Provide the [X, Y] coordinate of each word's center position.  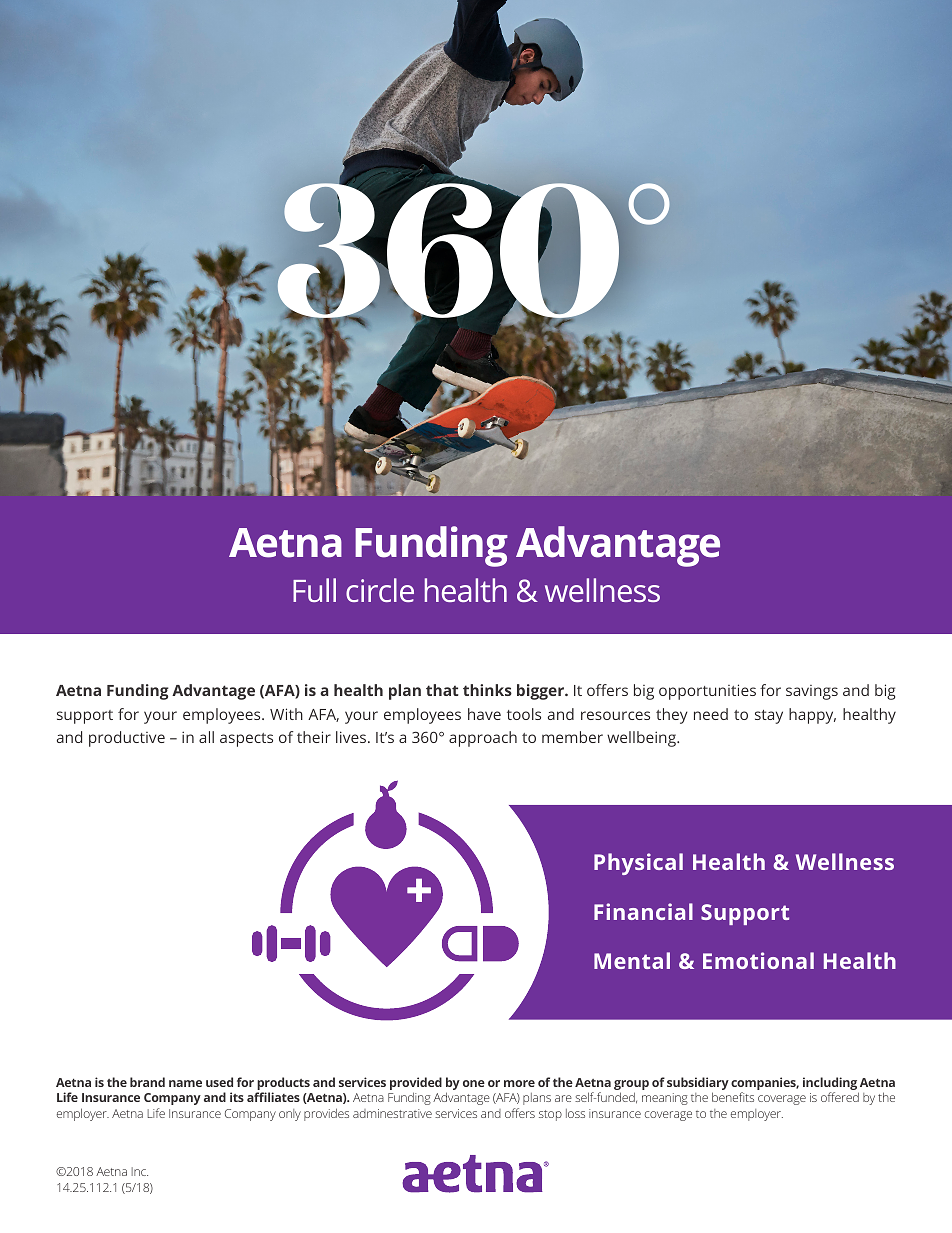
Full [314, 590]
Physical [638, 864]
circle [380, 590]
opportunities [707, 692]
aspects [246, 740]
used [219, 1082]
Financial [643, 911]
